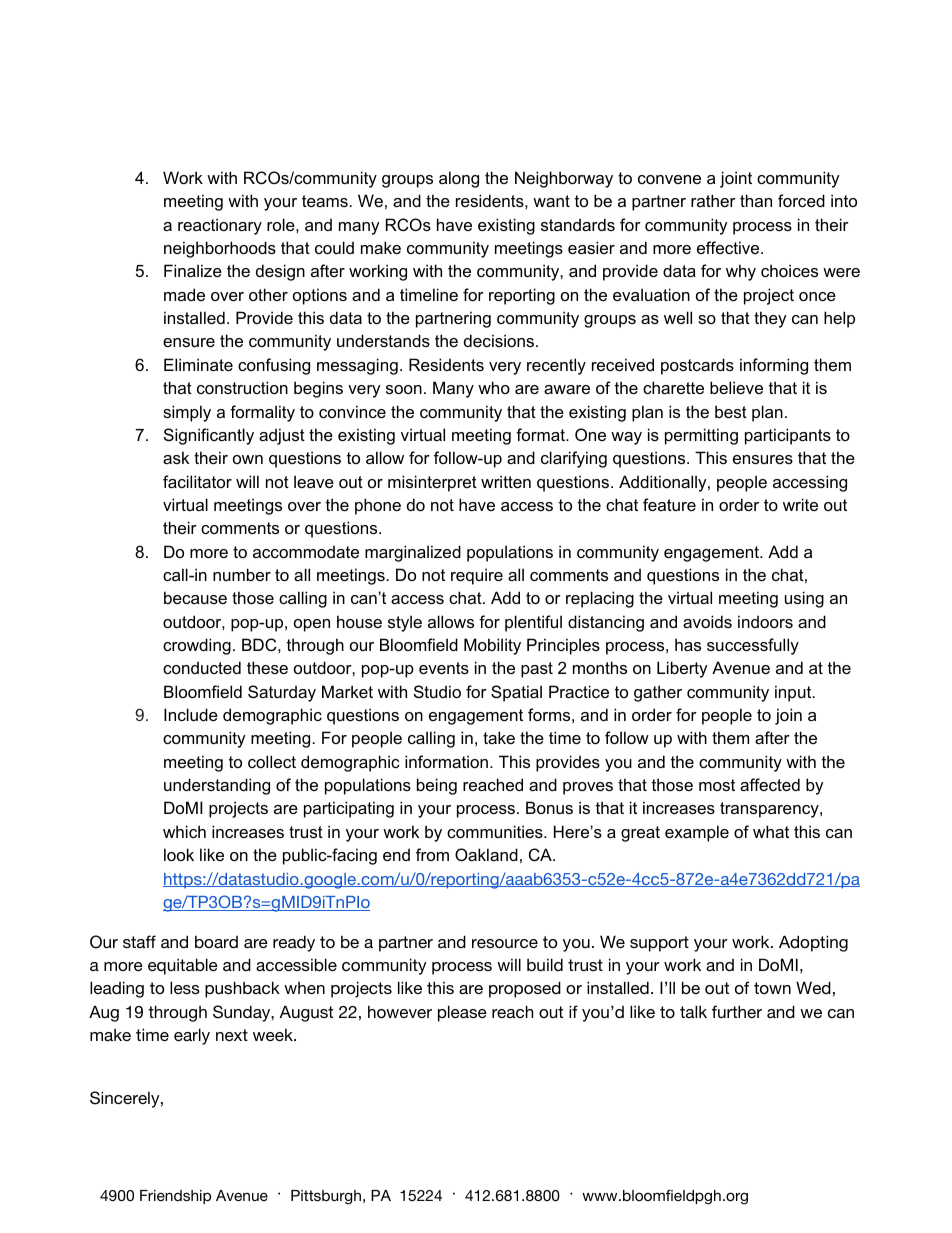  What do you see at coordinates (756, 200) in the document?
I see `than` at bounding box center [756, 200].
